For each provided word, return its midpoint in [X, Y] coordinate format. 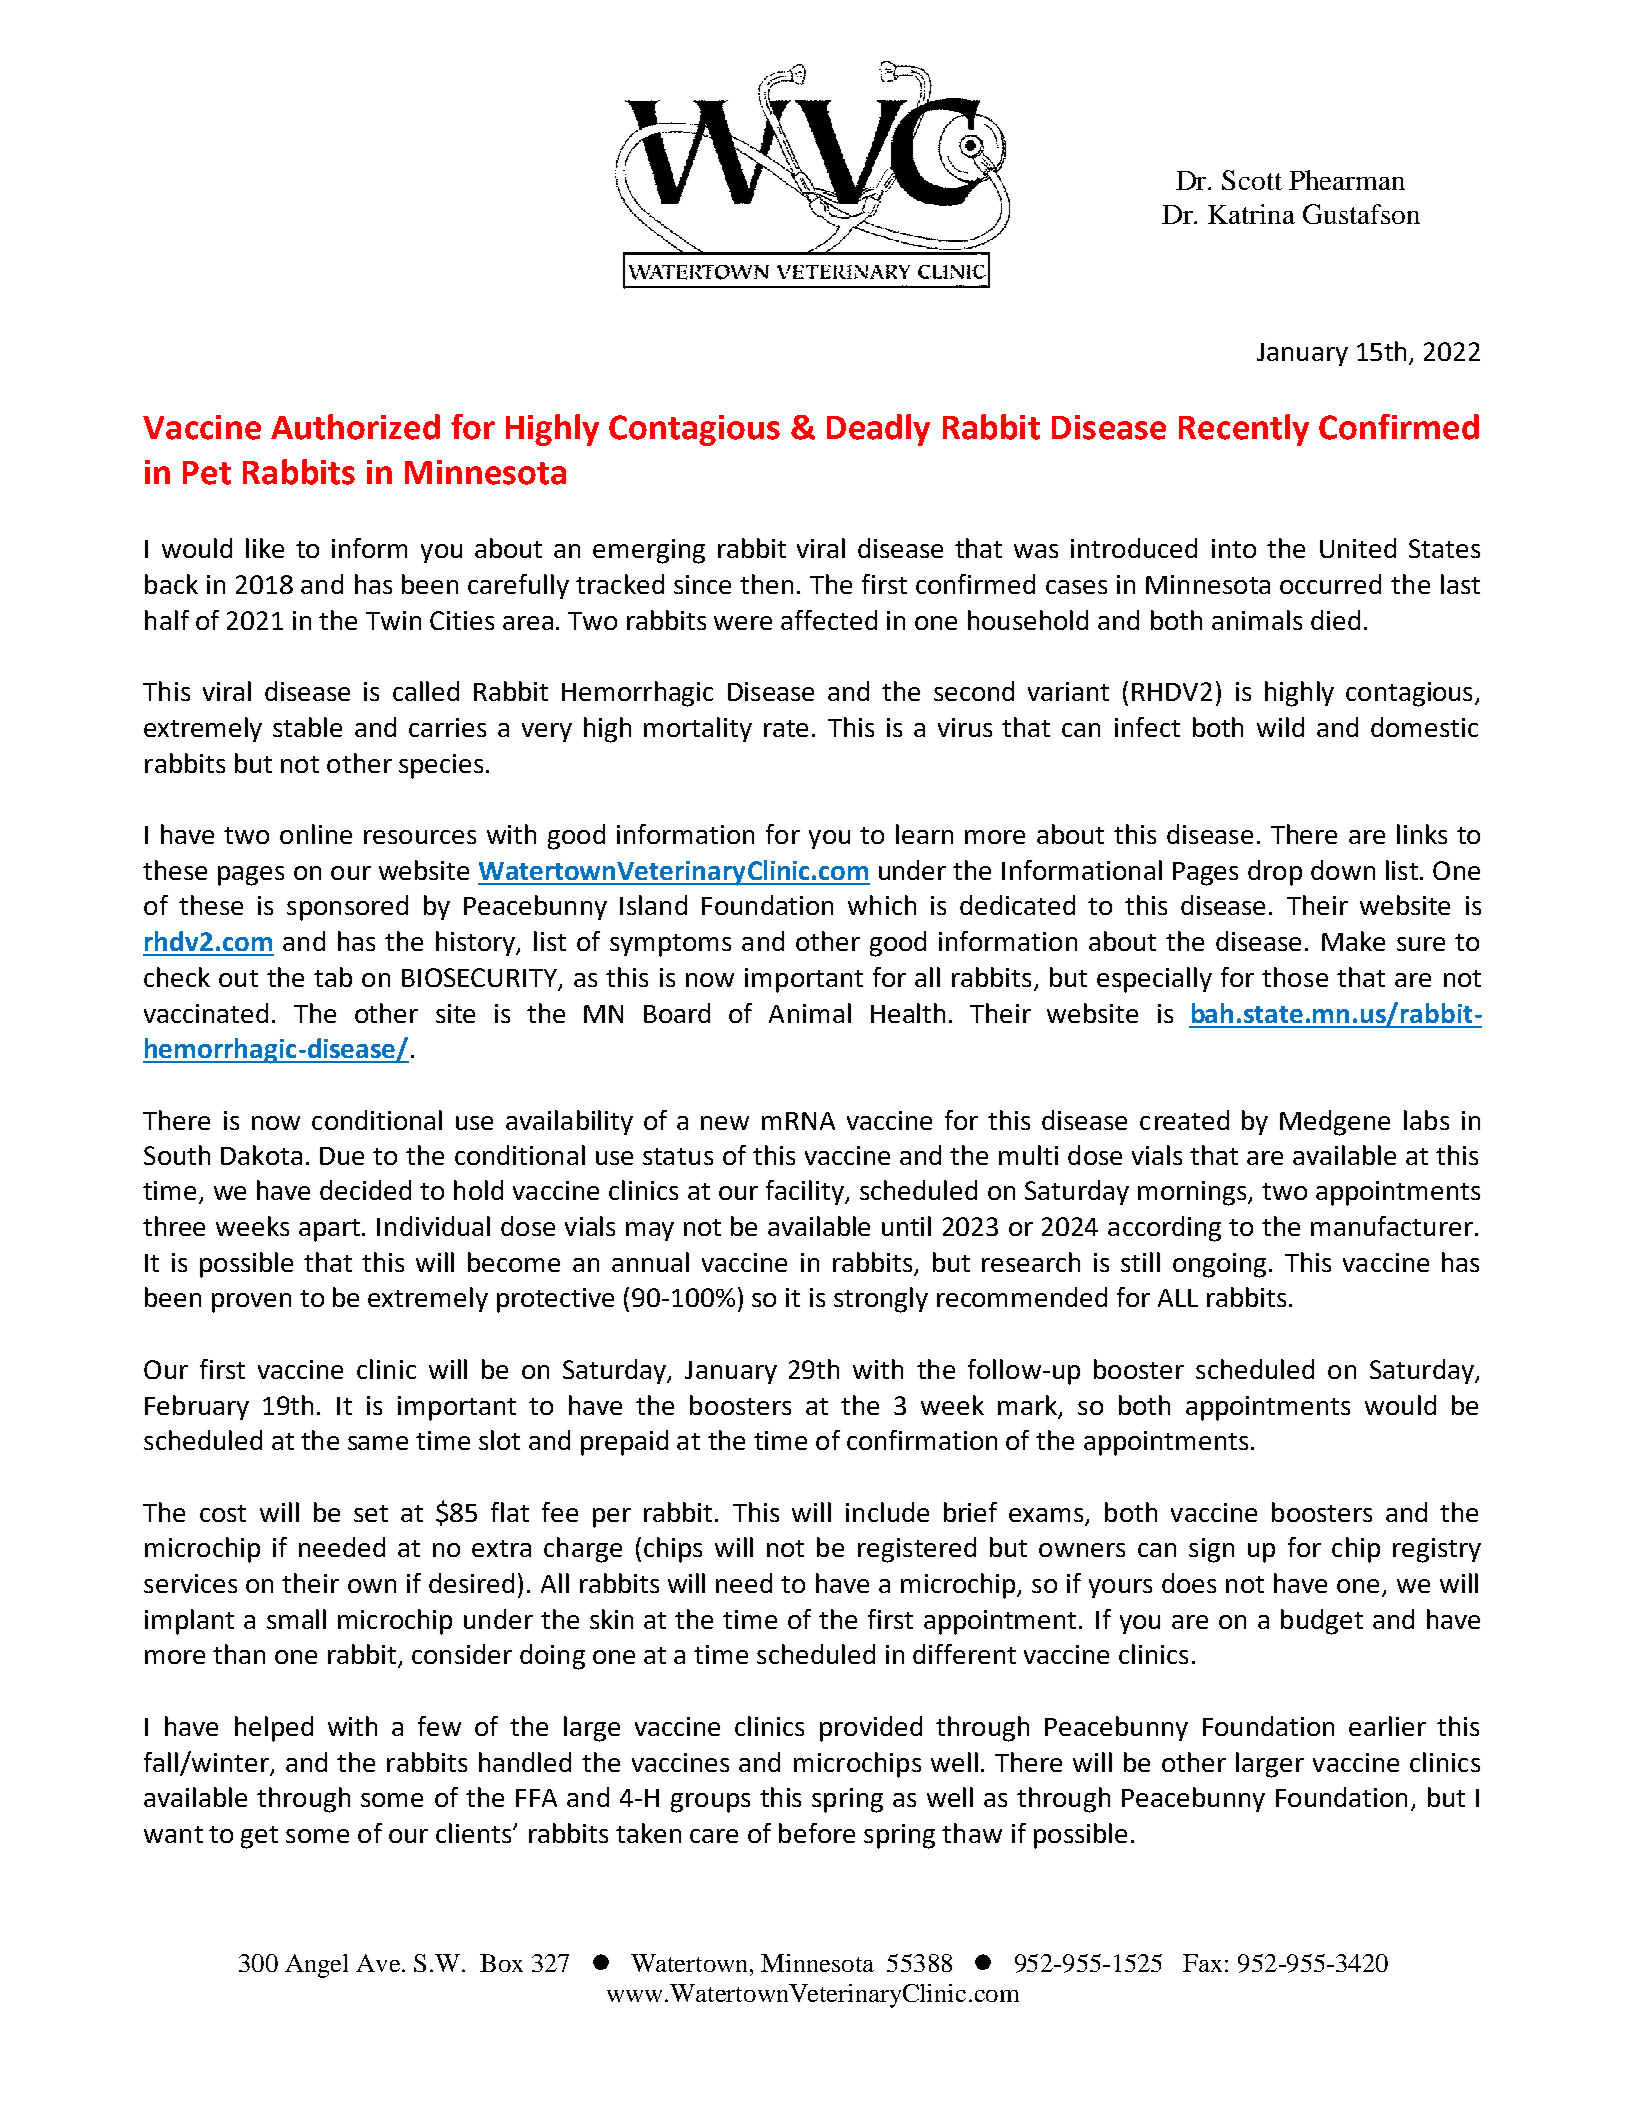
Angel [316, 1966]
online [316, 834]
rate [786, 728]
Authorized [355, 427]
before [817, 1833]
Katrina [1251, 214]
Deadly [878, 430]
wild [1280, 727]
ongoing [1219, 1265]
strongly [881, 1300]
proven [251, 1303]
